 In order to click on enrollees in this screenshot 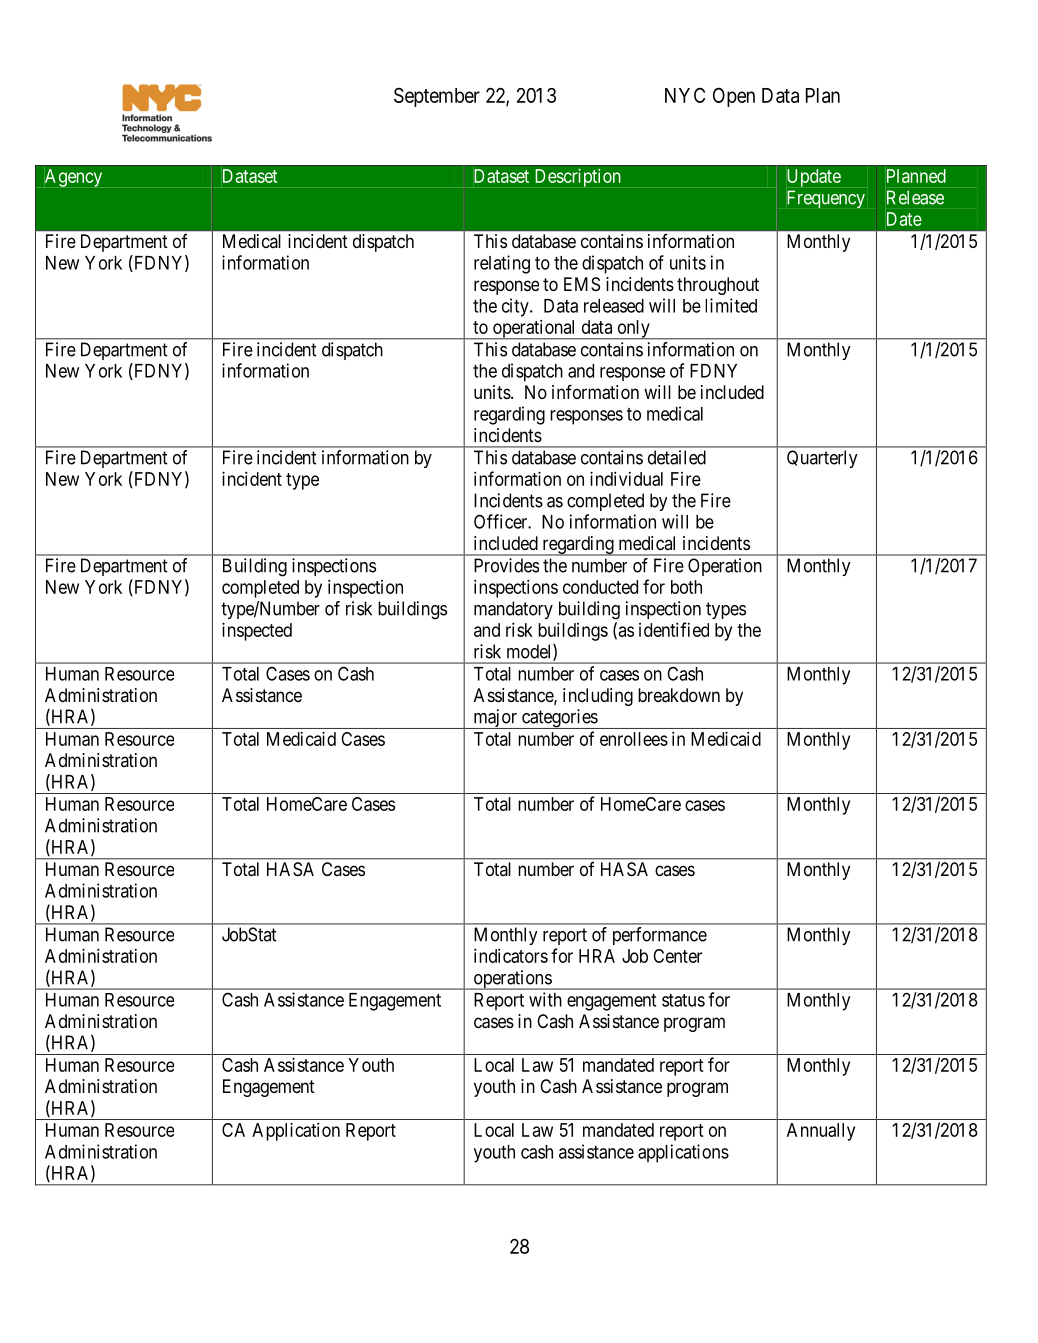, I will do `click(634, 739)`.
